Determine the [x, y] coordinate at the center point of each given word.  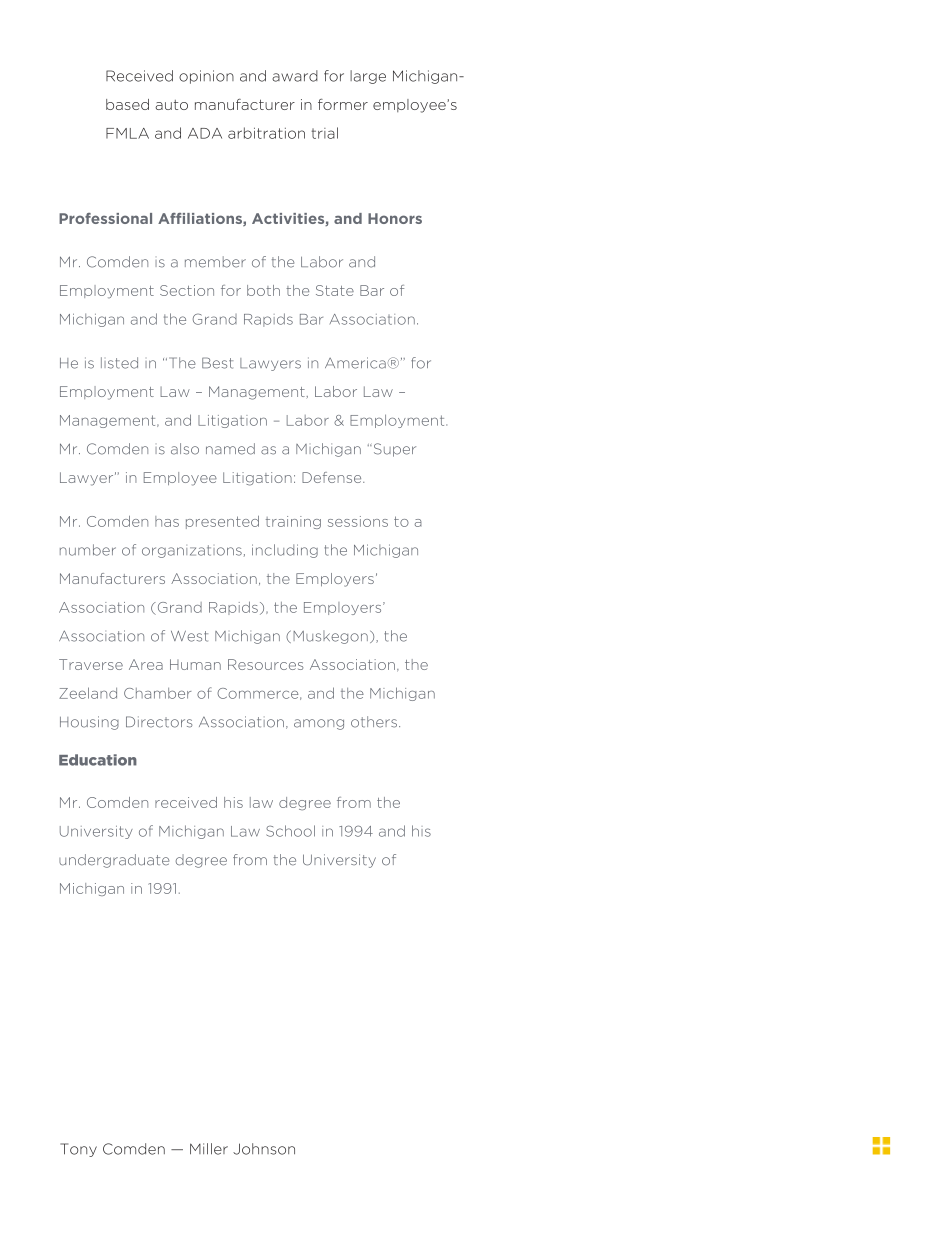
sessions [358, 521]
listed [119, 363]
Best [217, 363]
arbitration [266, 133]
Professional [105, 218]
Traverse [91, 664]
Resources [265, 664]
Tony [78, 1150]
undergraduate [114, 861]
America [355, 363]
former [343, 104]
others [374, 722]
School [290, 831]
